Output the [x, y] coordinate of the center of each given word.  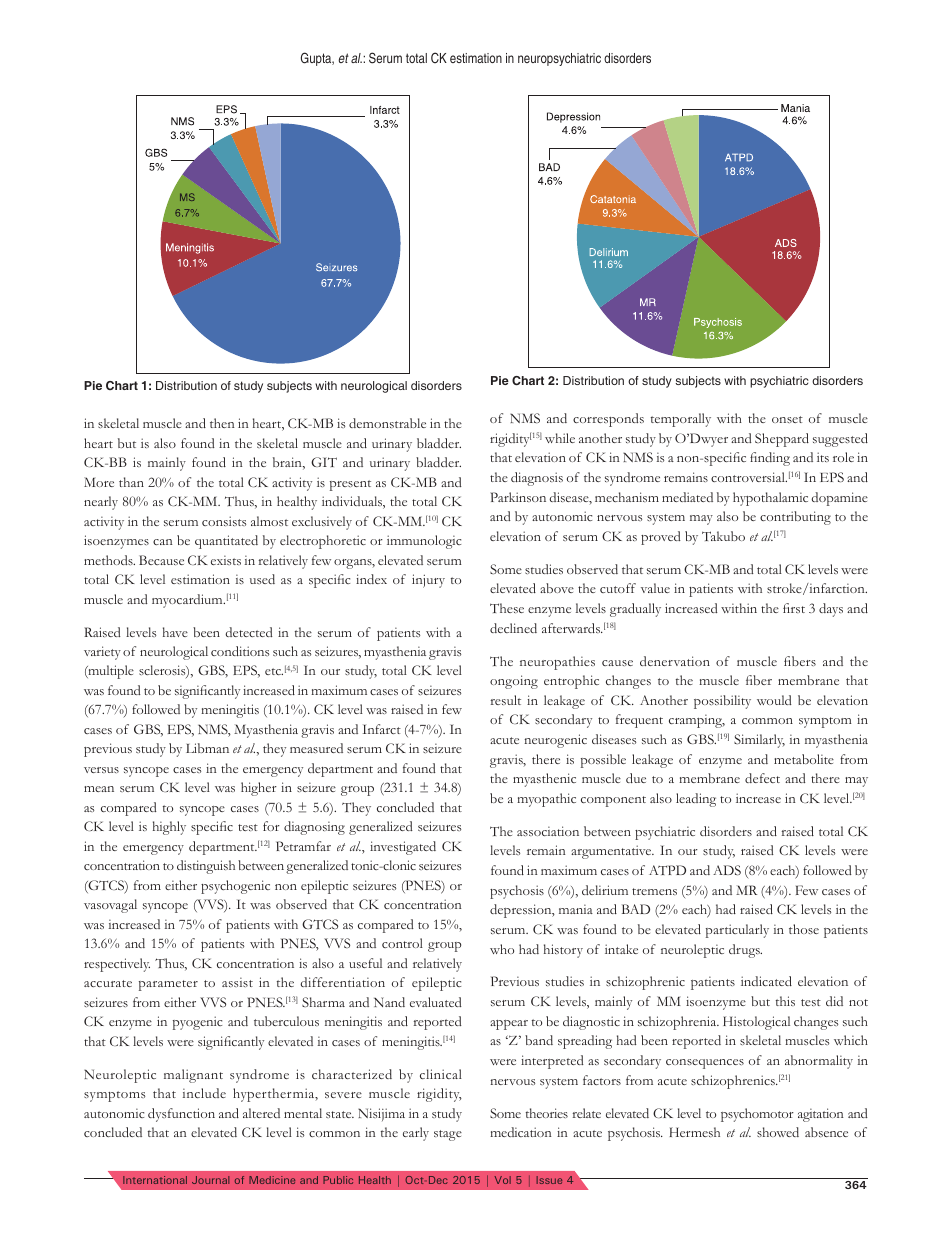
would [774, 700]
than [131, 482]
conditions [240, 651]
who [502, 949]
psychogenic [235, 887]
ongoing [514, 682]
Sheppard [782, 440]
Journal [210, 1180]
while [560, 438]
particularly [737, 931]
